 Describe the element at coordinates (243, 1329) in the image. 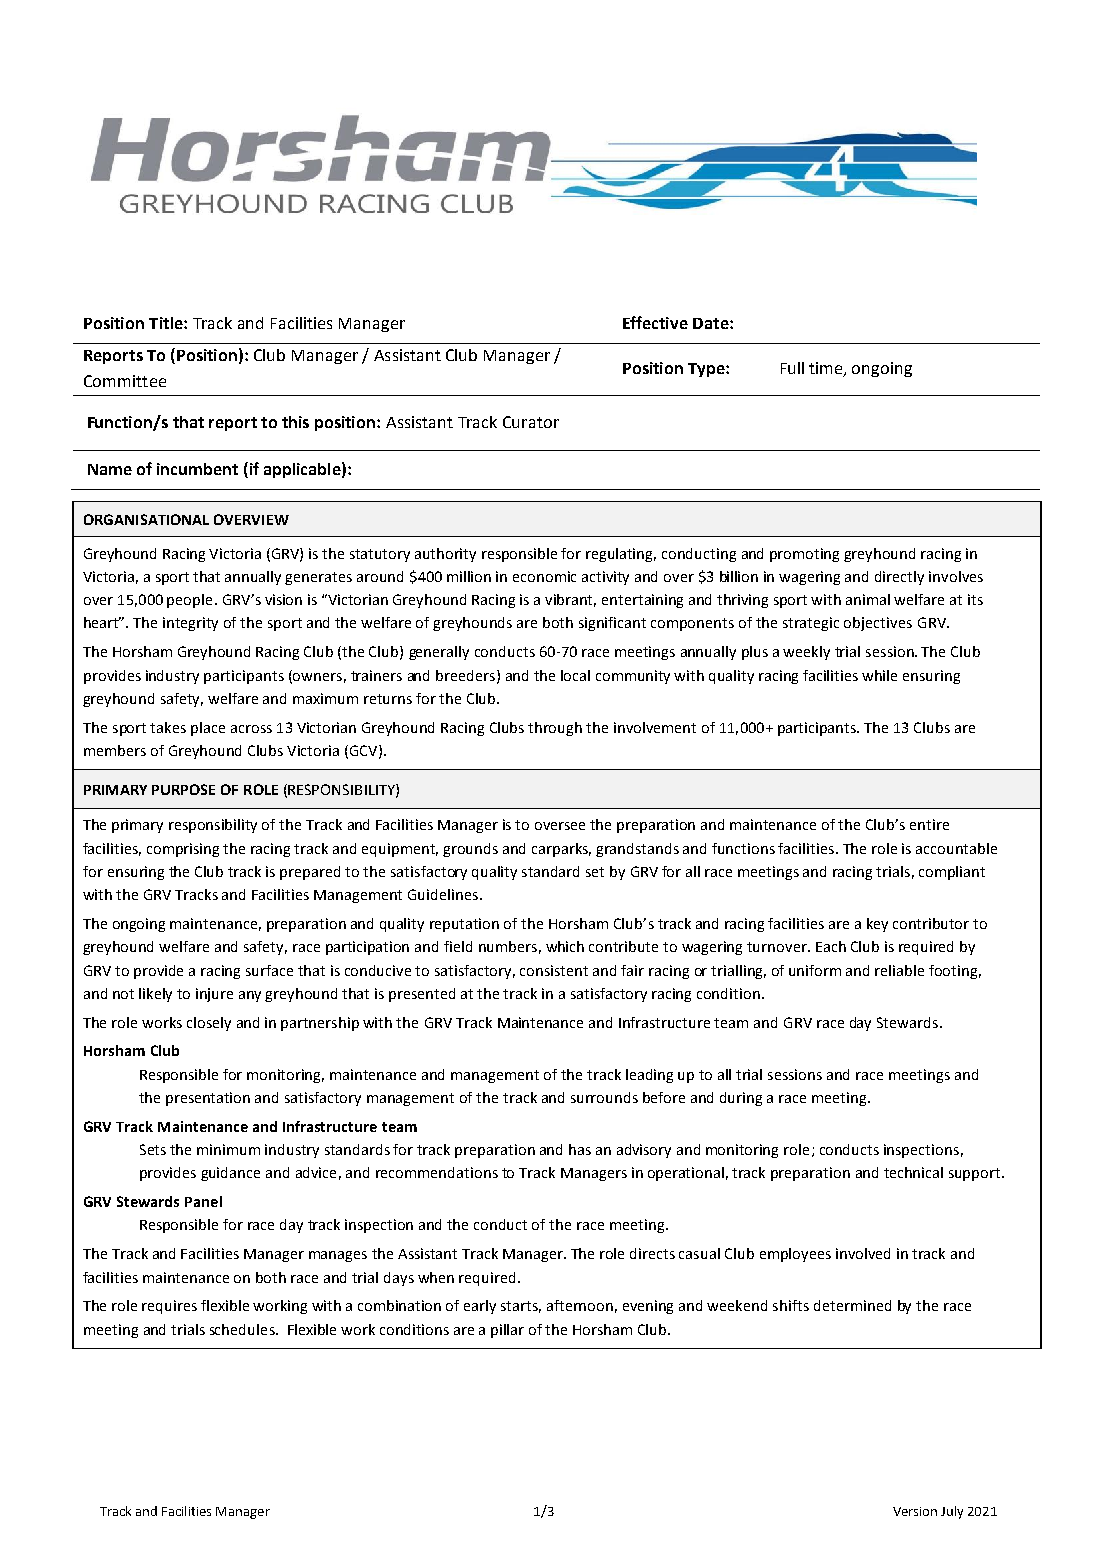

I see `schedules` at that location.
